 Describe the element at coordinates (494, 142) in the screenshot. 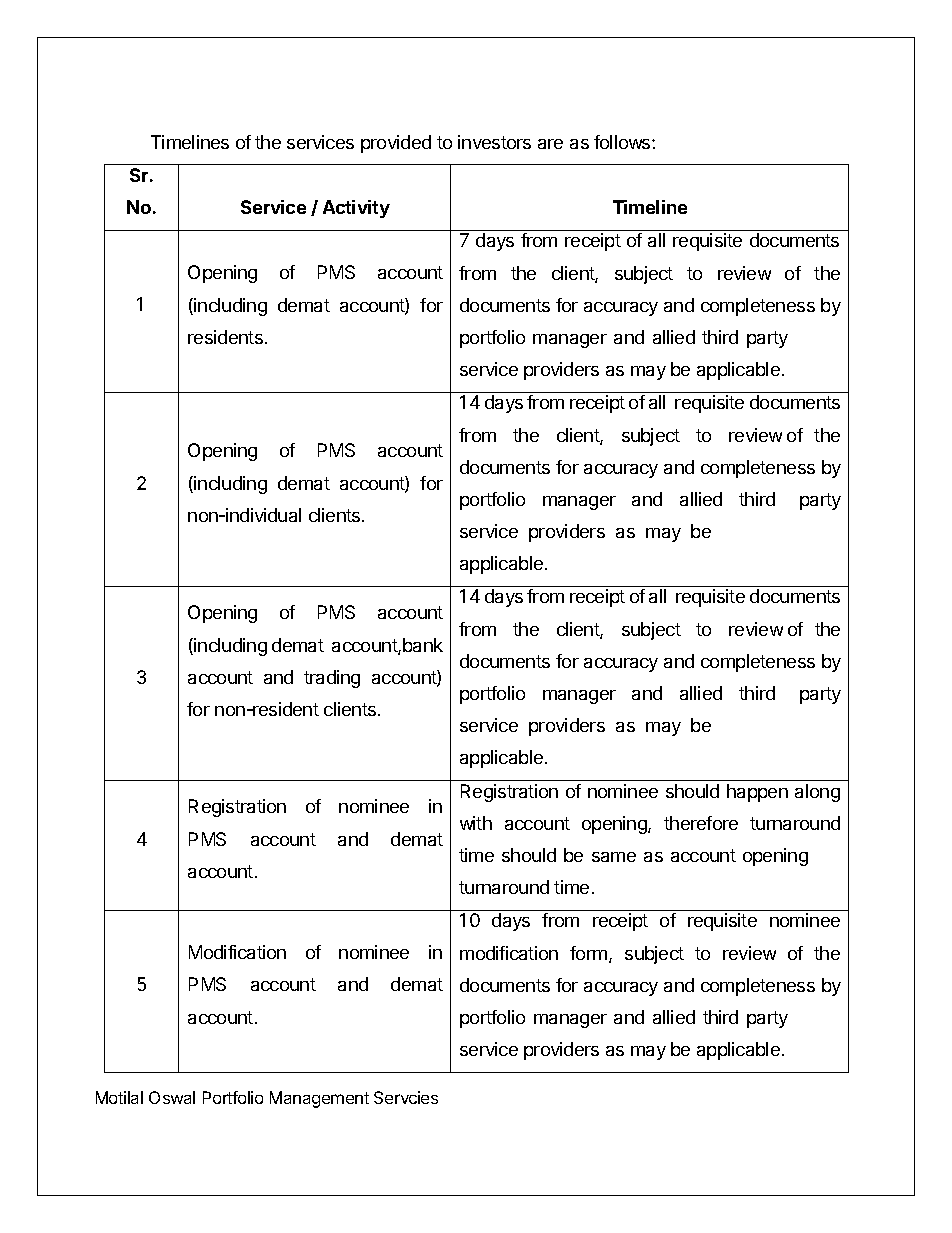

I see `investors` at that location.
